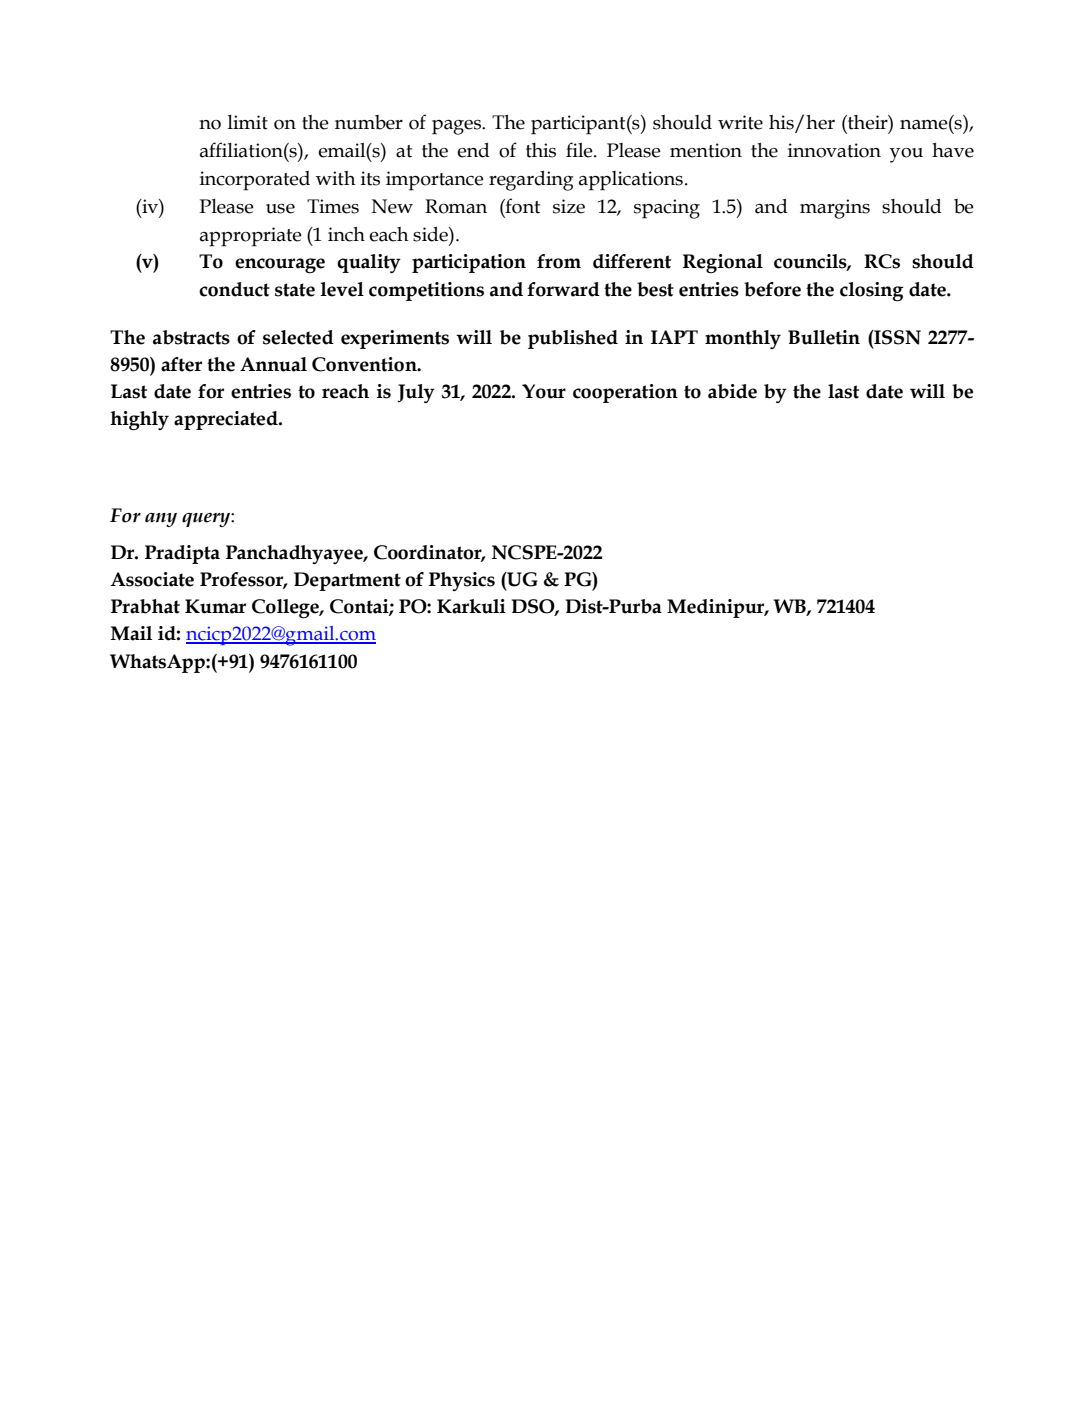 This document has width=1084, height=1403. I want to click on Annual, so click(273, 364).
